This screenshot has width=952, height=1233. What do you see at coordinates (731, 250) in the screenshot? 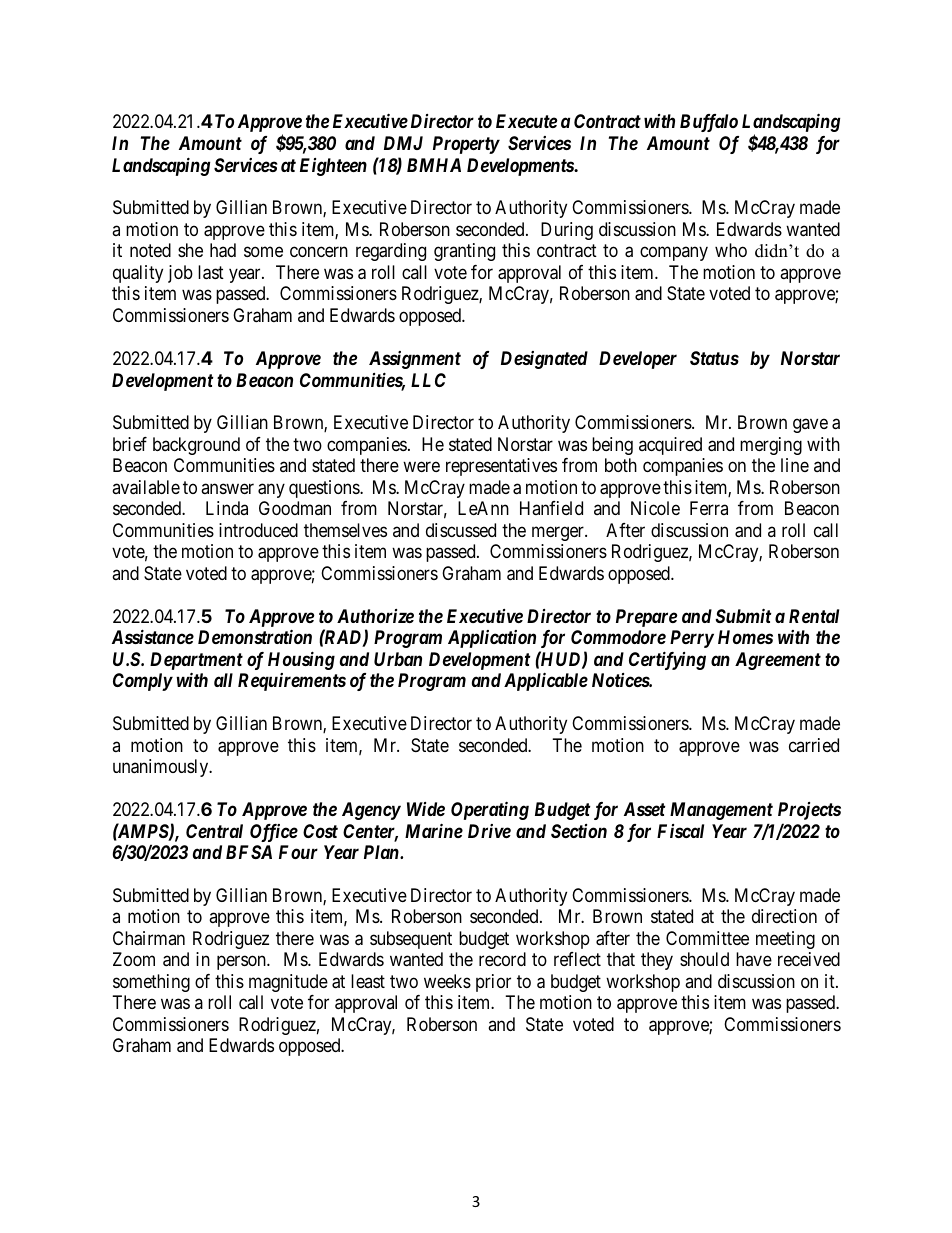
I see `who` at bounding box center [731, 250].
